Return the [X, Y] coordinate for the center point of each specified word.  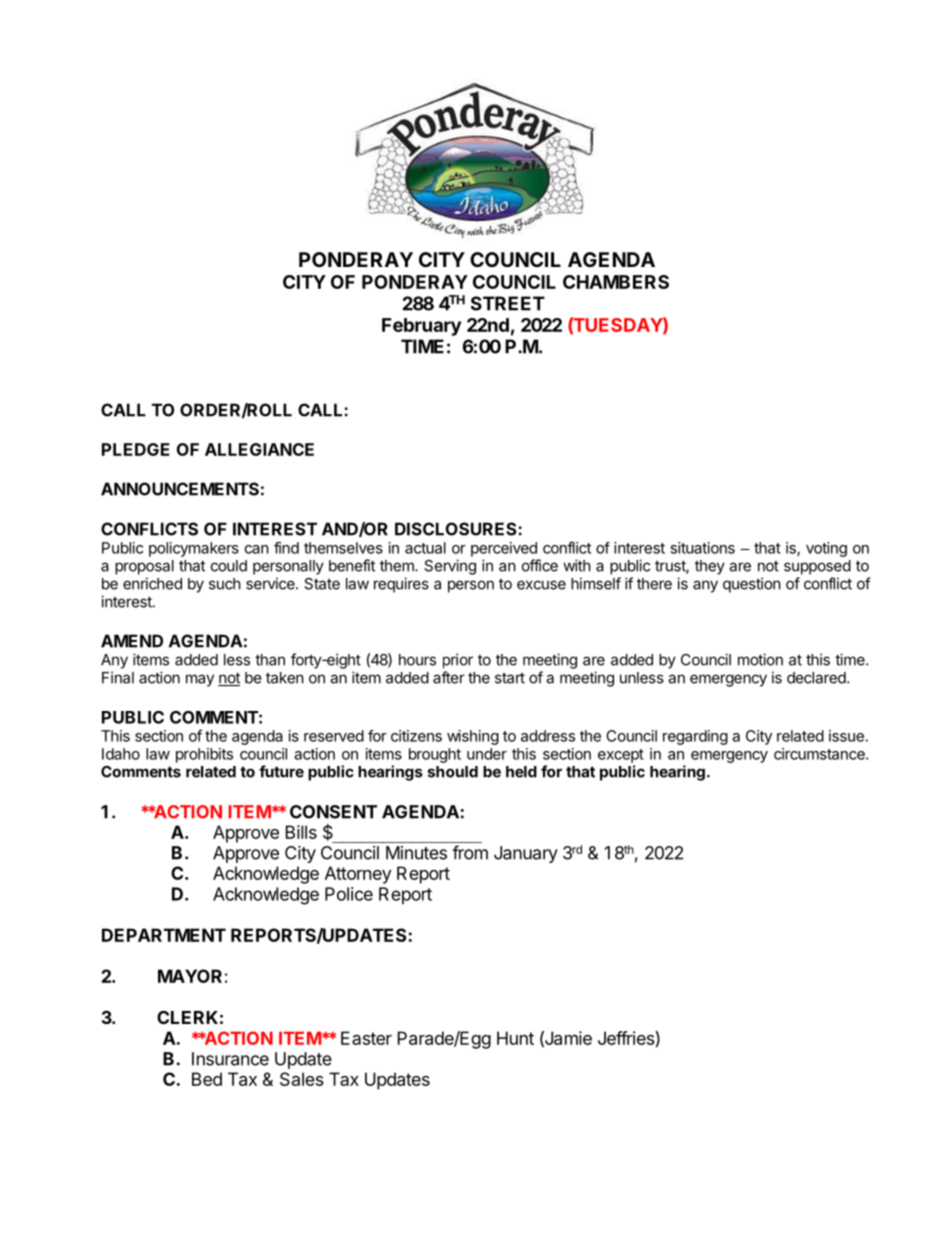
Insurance [230, 1059]
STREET [508, 303]
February [421, 327]
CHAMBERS [616, 282]
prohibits [204, 755]
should [453, 772]
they [710, 567]
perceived [504, 549]
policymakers [194, 549]
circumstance [820, 754]
